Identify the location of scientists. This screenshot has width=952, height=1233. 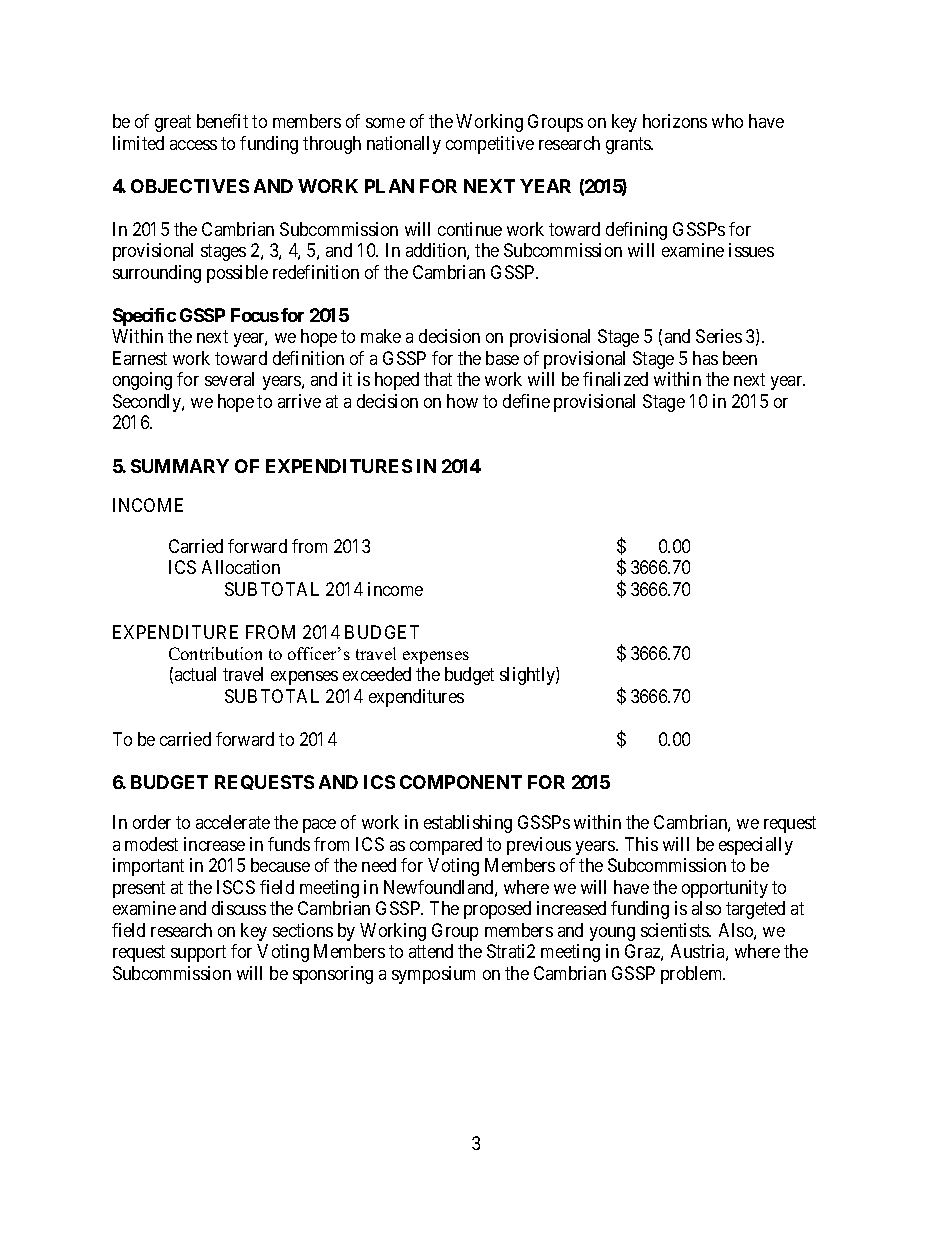
(675, 930).
